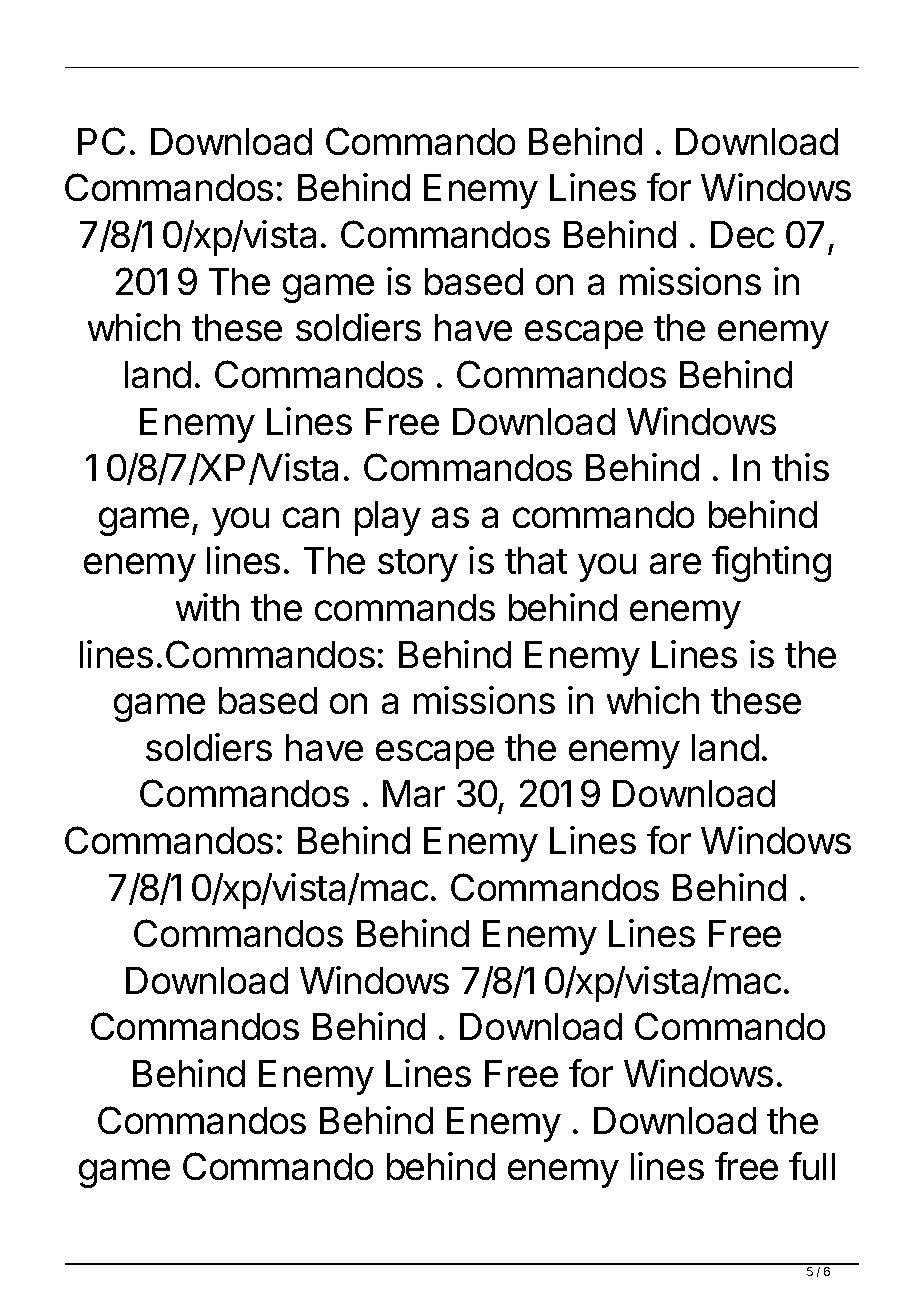 This screenshot has width=924, height=1308. Describe the element at coordinates (742, 234) in the screenshot. I see `Dec` at that location.
